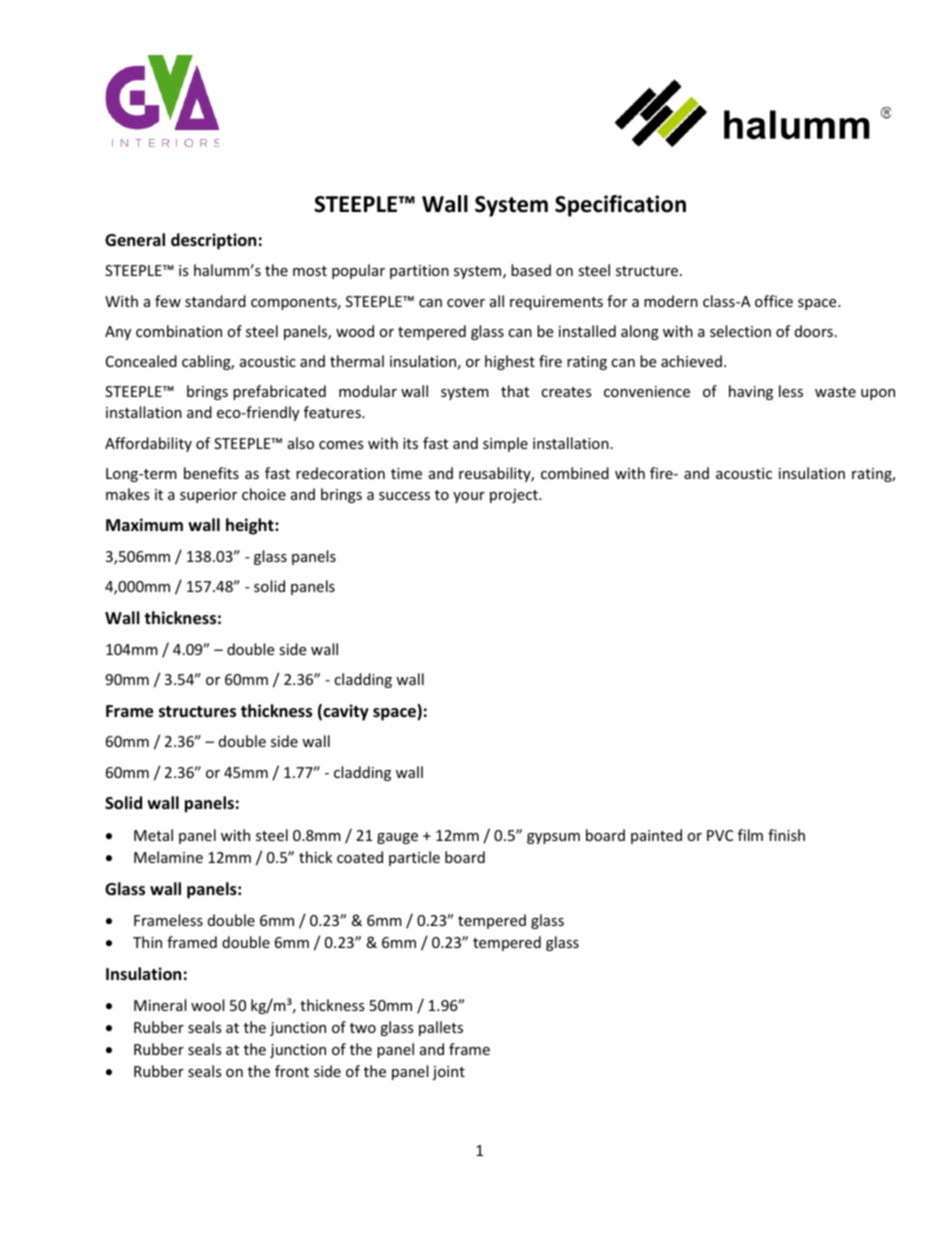 The height and width of the screenshot is (1233, 952). I want to click on wool, so click(207, 1005).
